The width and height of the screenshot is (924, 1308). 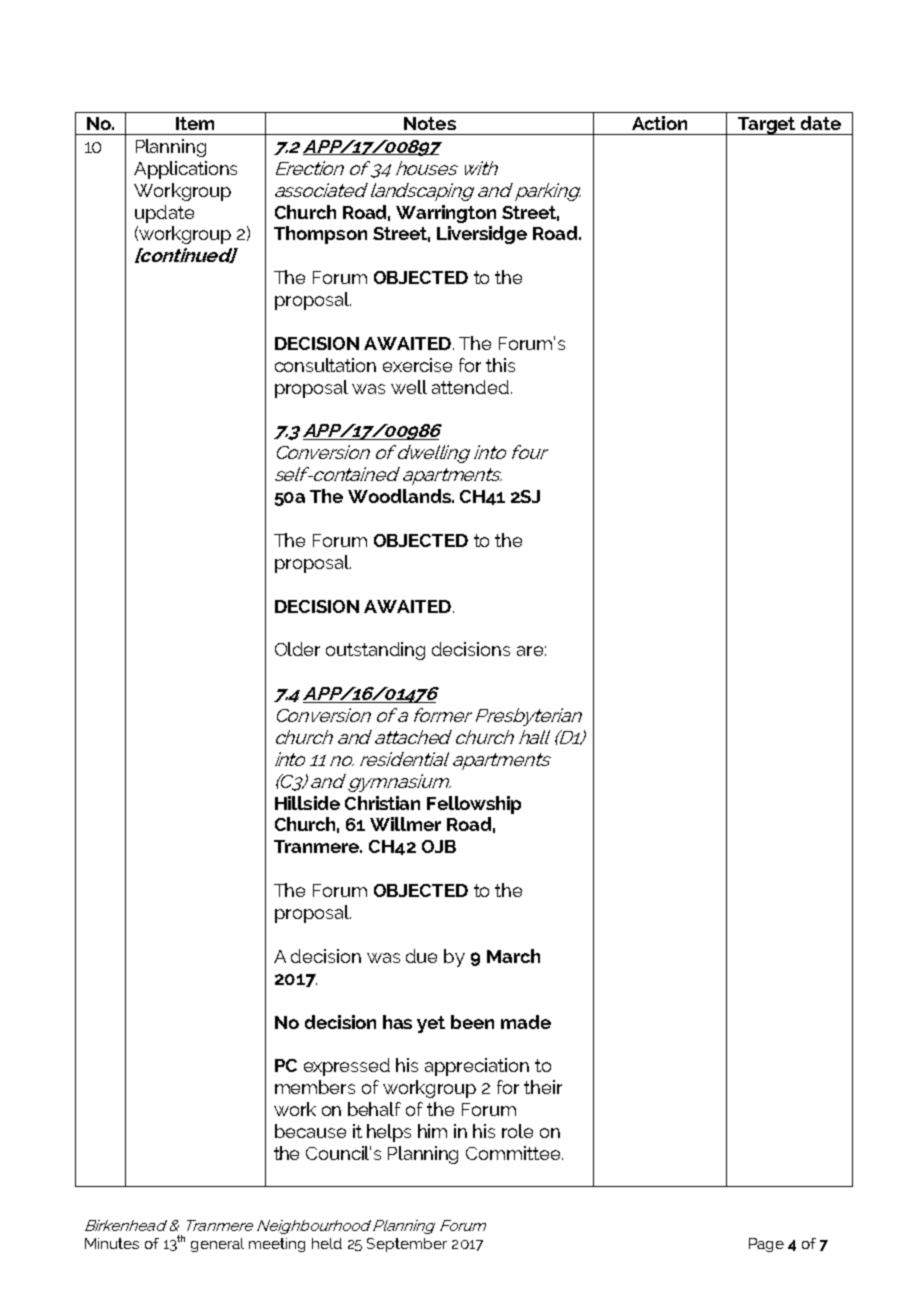 What do you see at coordinates (407, 1245) in the screenshot?
I see `September` at bounding box center [407, 1245].
